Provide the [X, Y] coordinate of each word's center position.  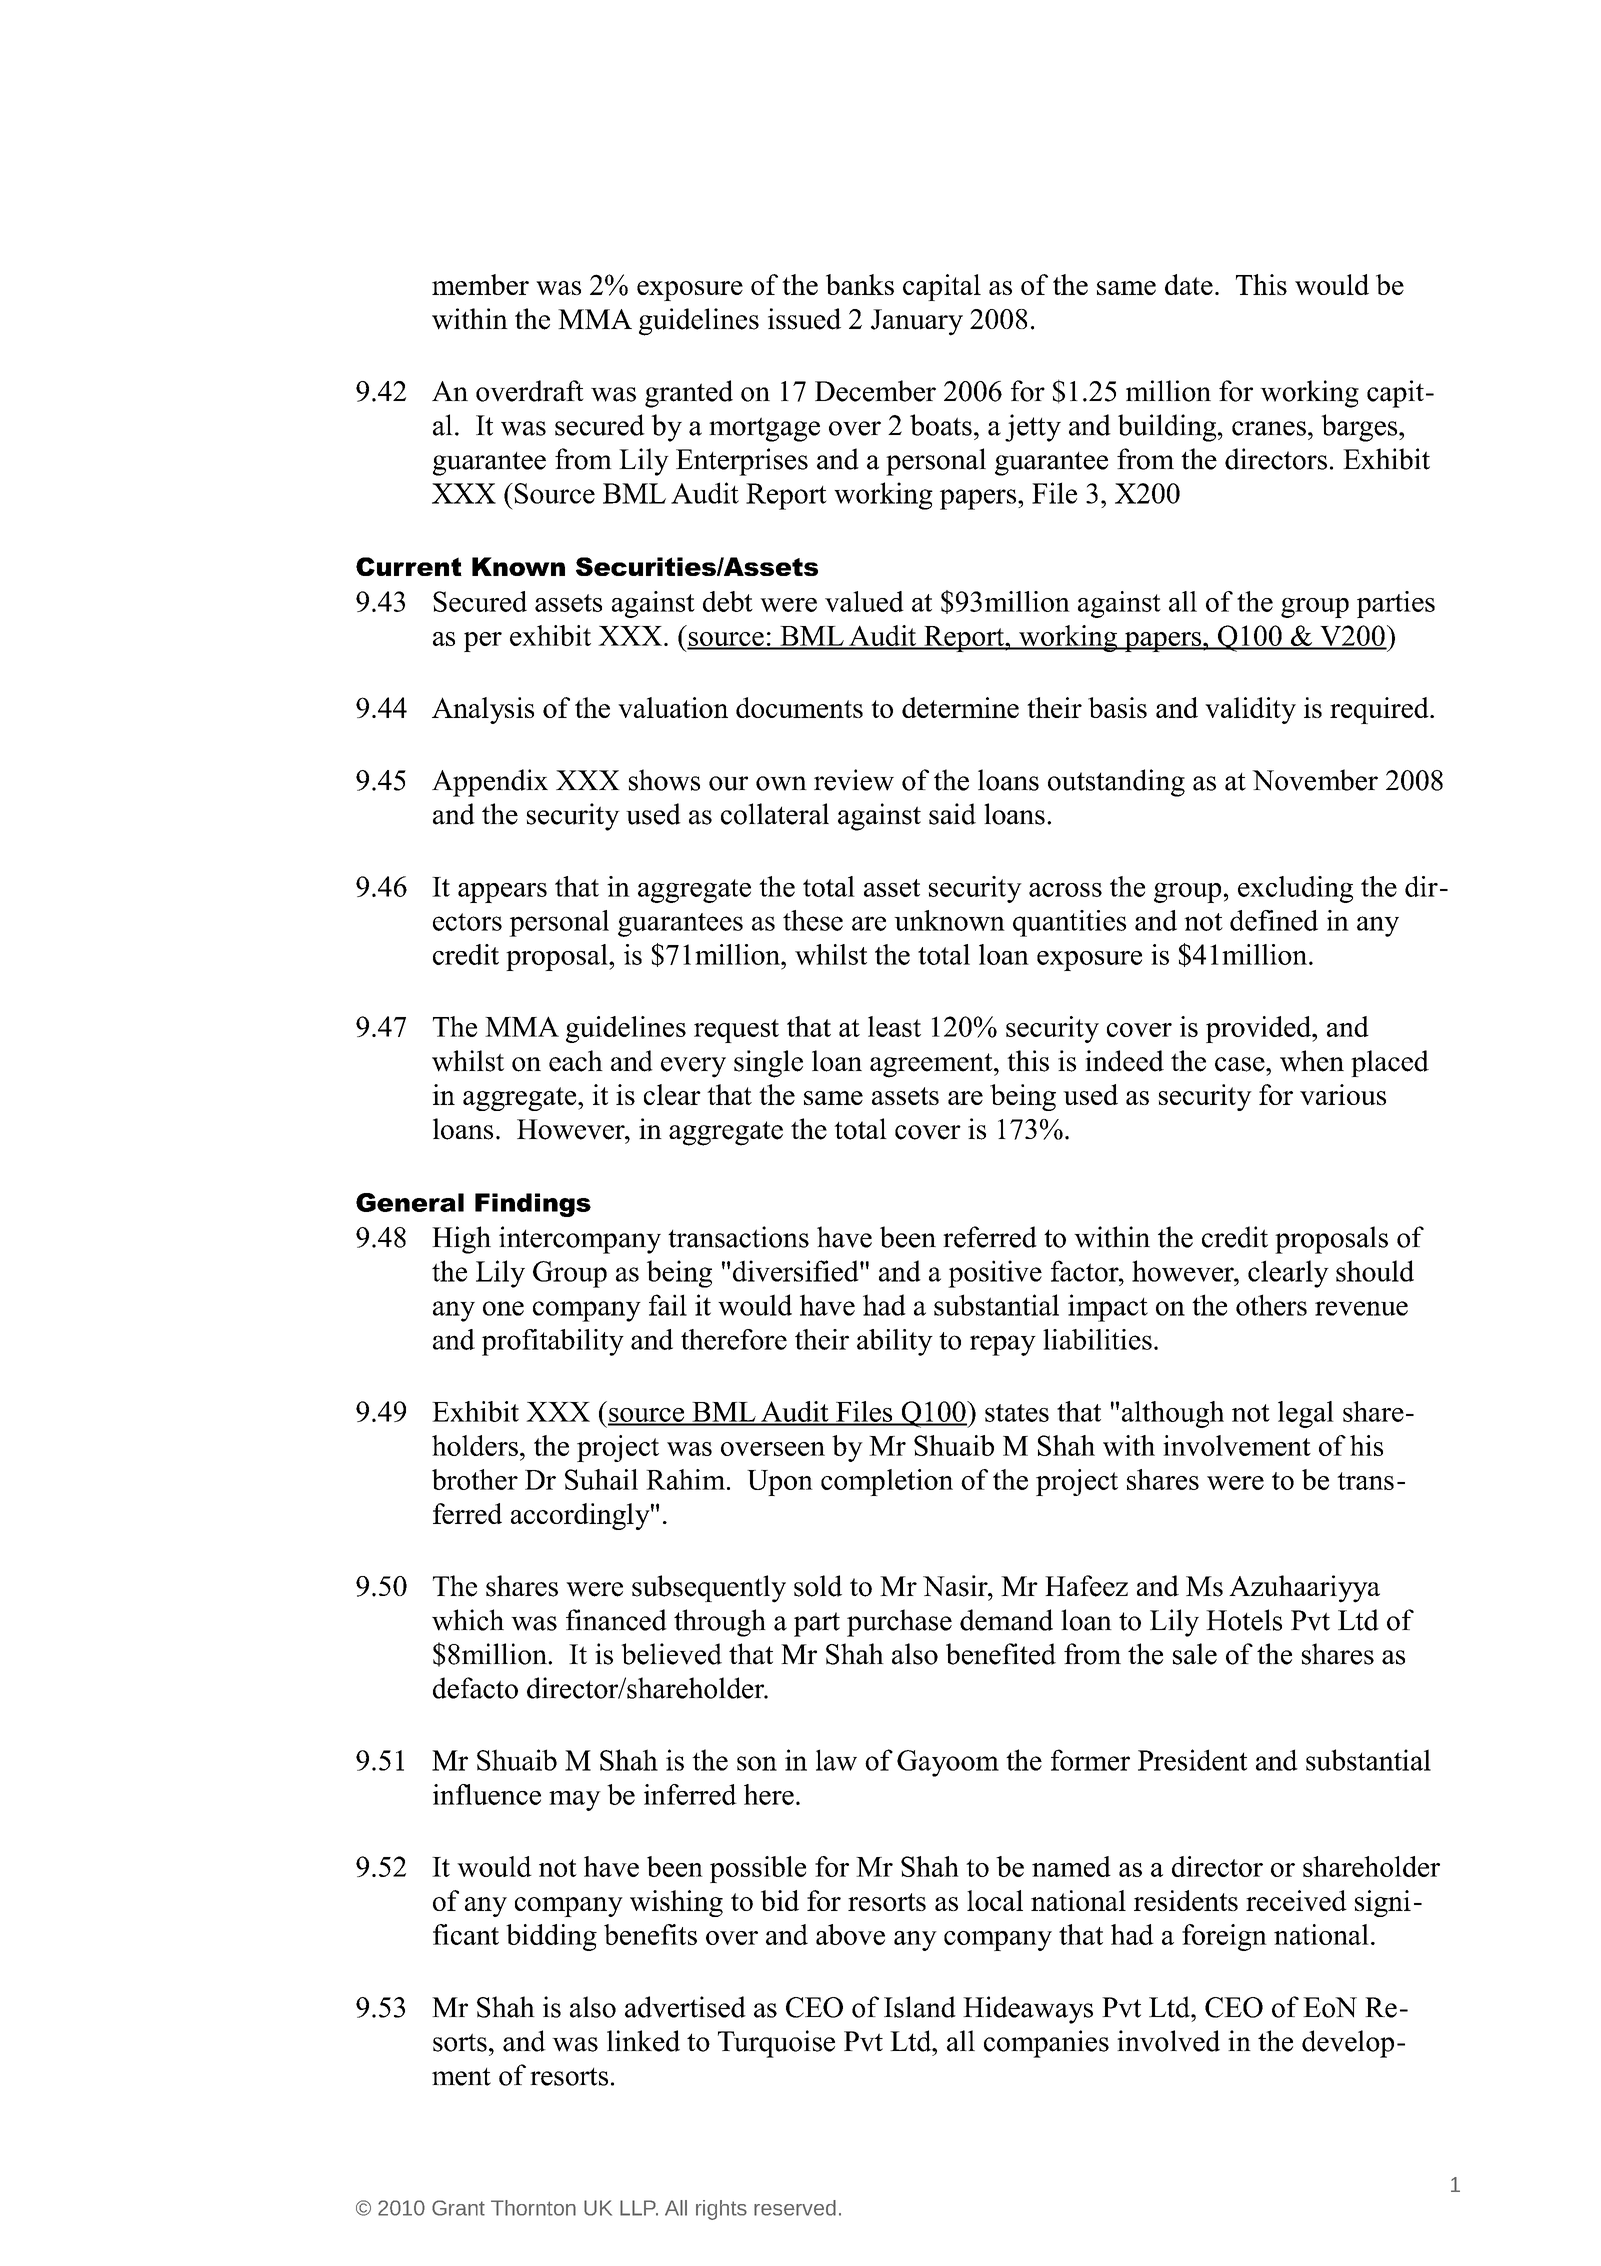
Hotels [1244, 1620]
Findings [533, 1205]
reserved [795, 2208]
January [917, 322]
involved [1168, 2041]
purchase [899, 1623]
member [480, 284]
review [854, 780]
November [1315, 780]
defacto [475, 1688]
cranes [1269, 428]
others [1271, 1305]
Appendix [490, 783]
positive [995, 1274]
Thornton [533, 2208]
